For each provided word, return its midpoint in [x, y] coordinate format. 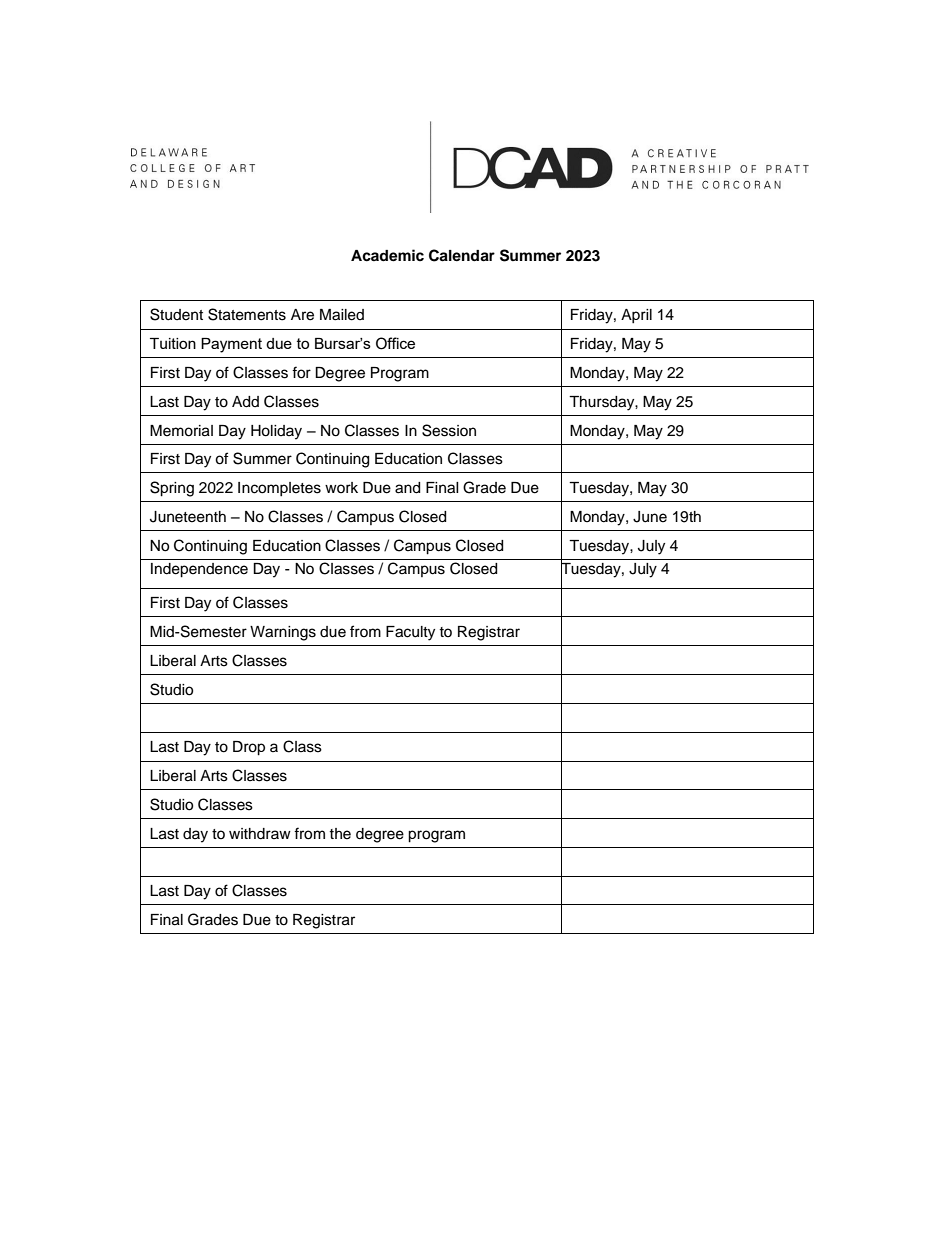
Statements [247, 314]
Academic [387, 255]
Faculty [410, 633]
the [340, 834]
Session [449, 430]
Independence [199, 570]
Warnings [283, 633]
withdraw [260, 834]
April [636, 316]
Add [245, 402]
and [407, 488]
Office [395, 343]
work [341, 487]
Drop [249, 748]
